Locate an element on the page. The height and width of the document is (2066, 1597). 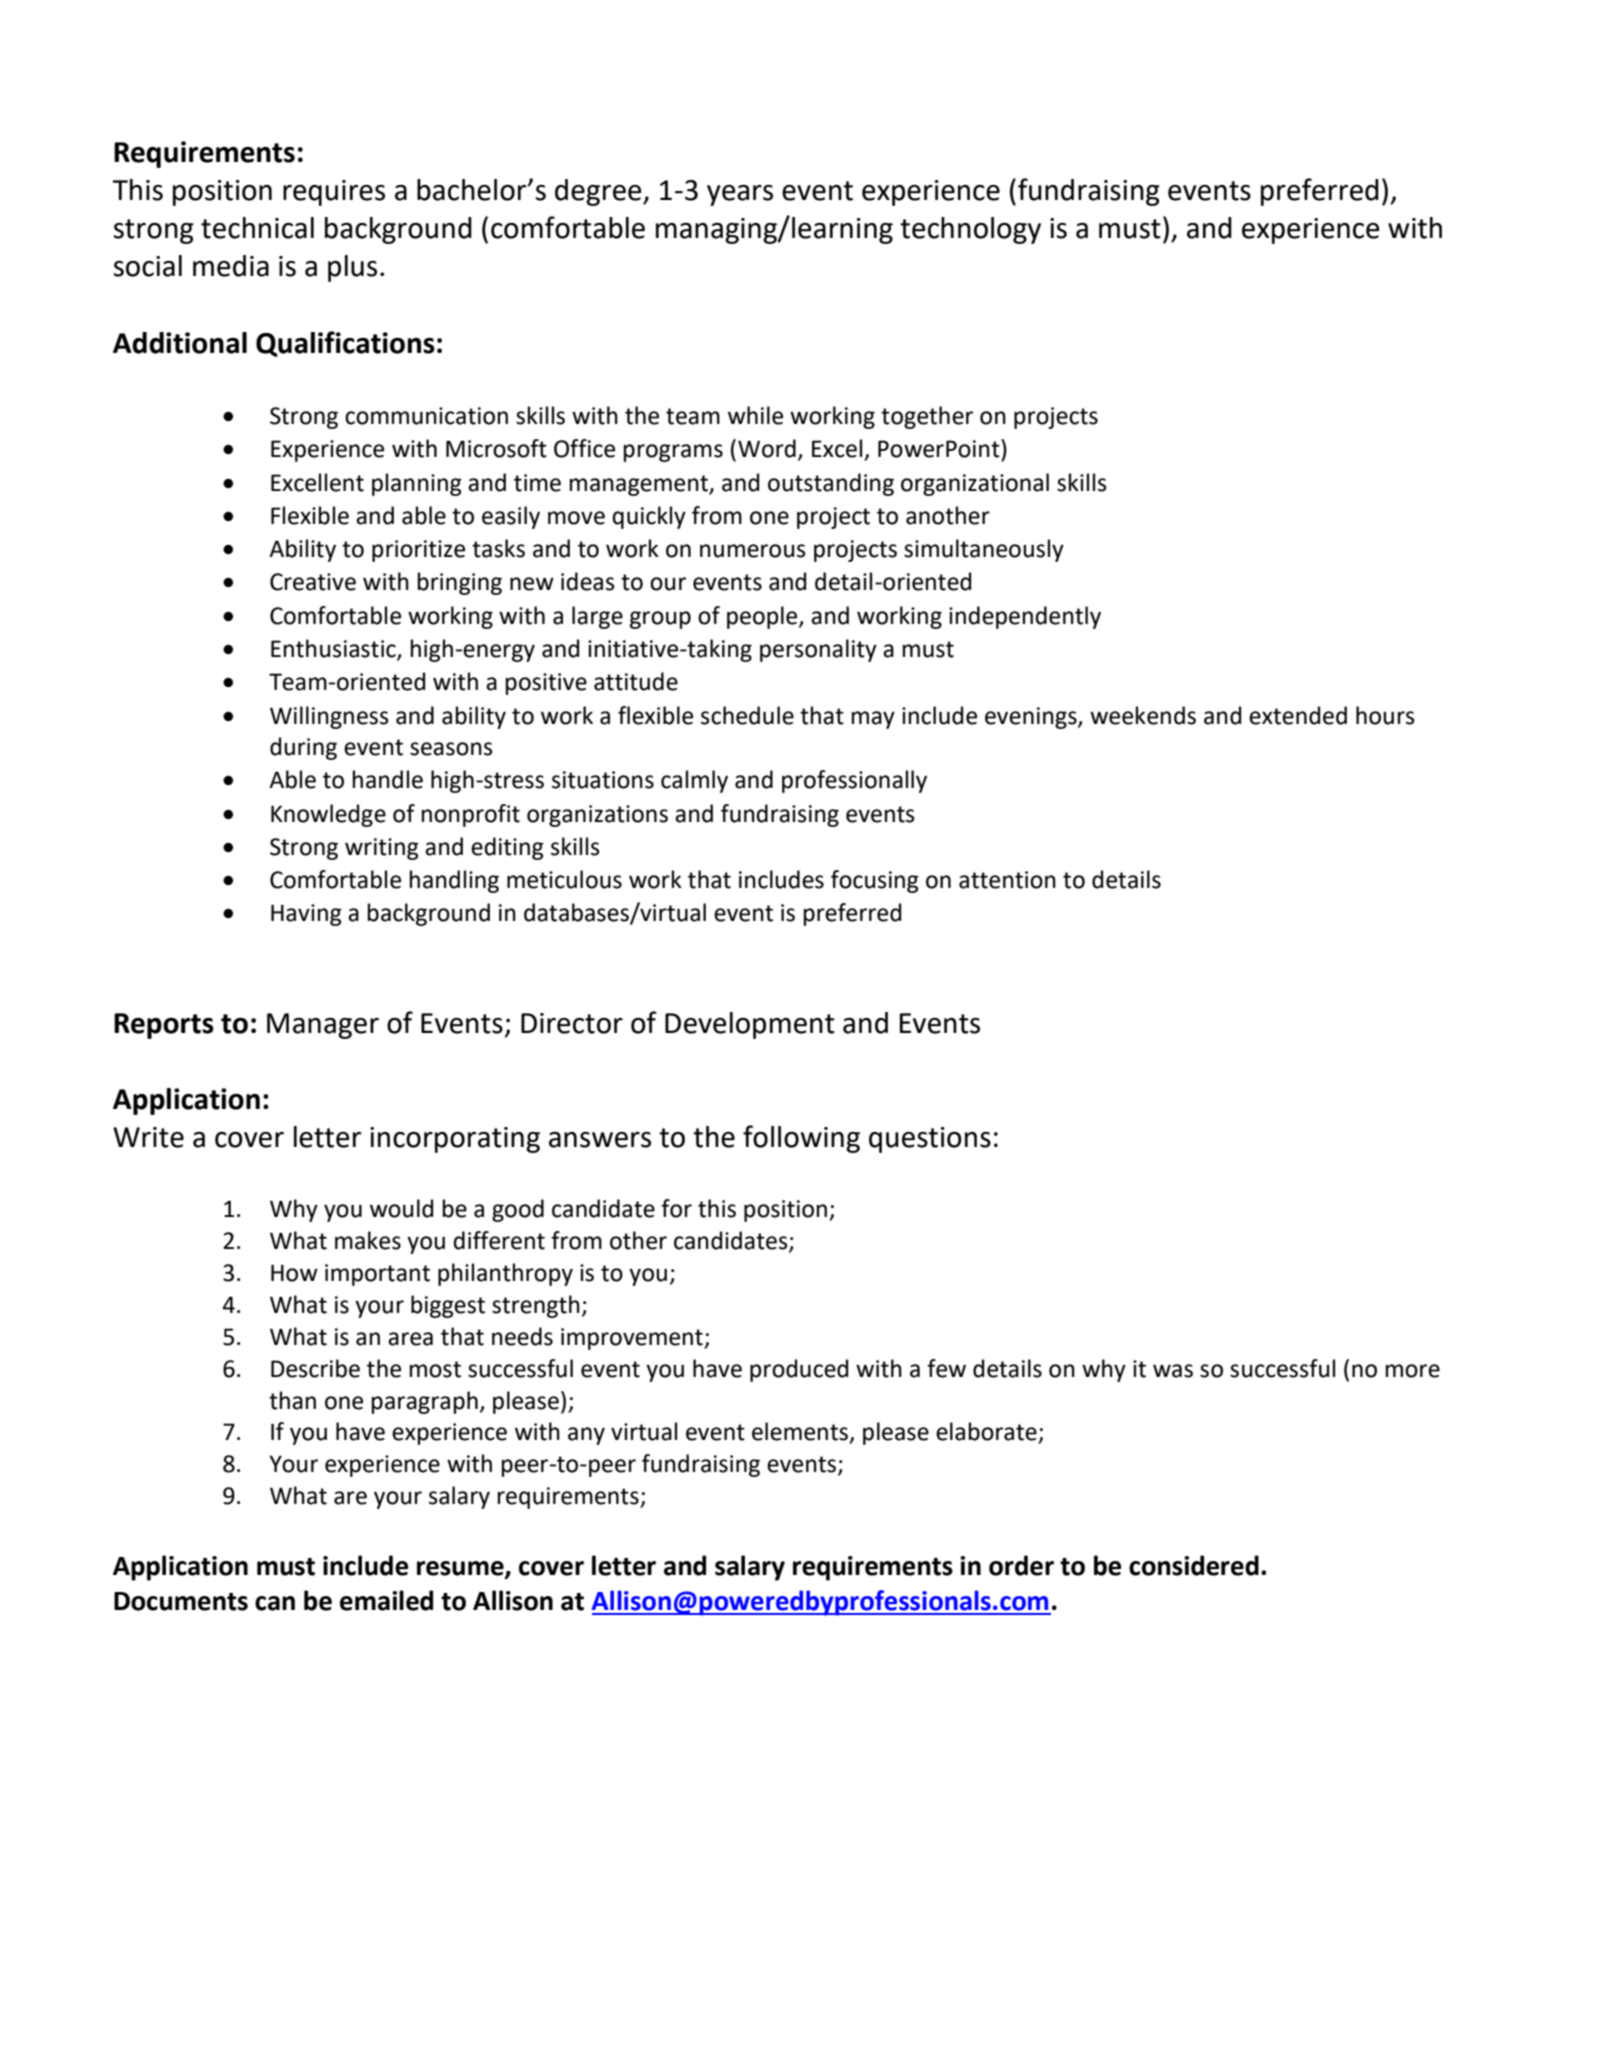
years is located at coordinates (740, 195).
